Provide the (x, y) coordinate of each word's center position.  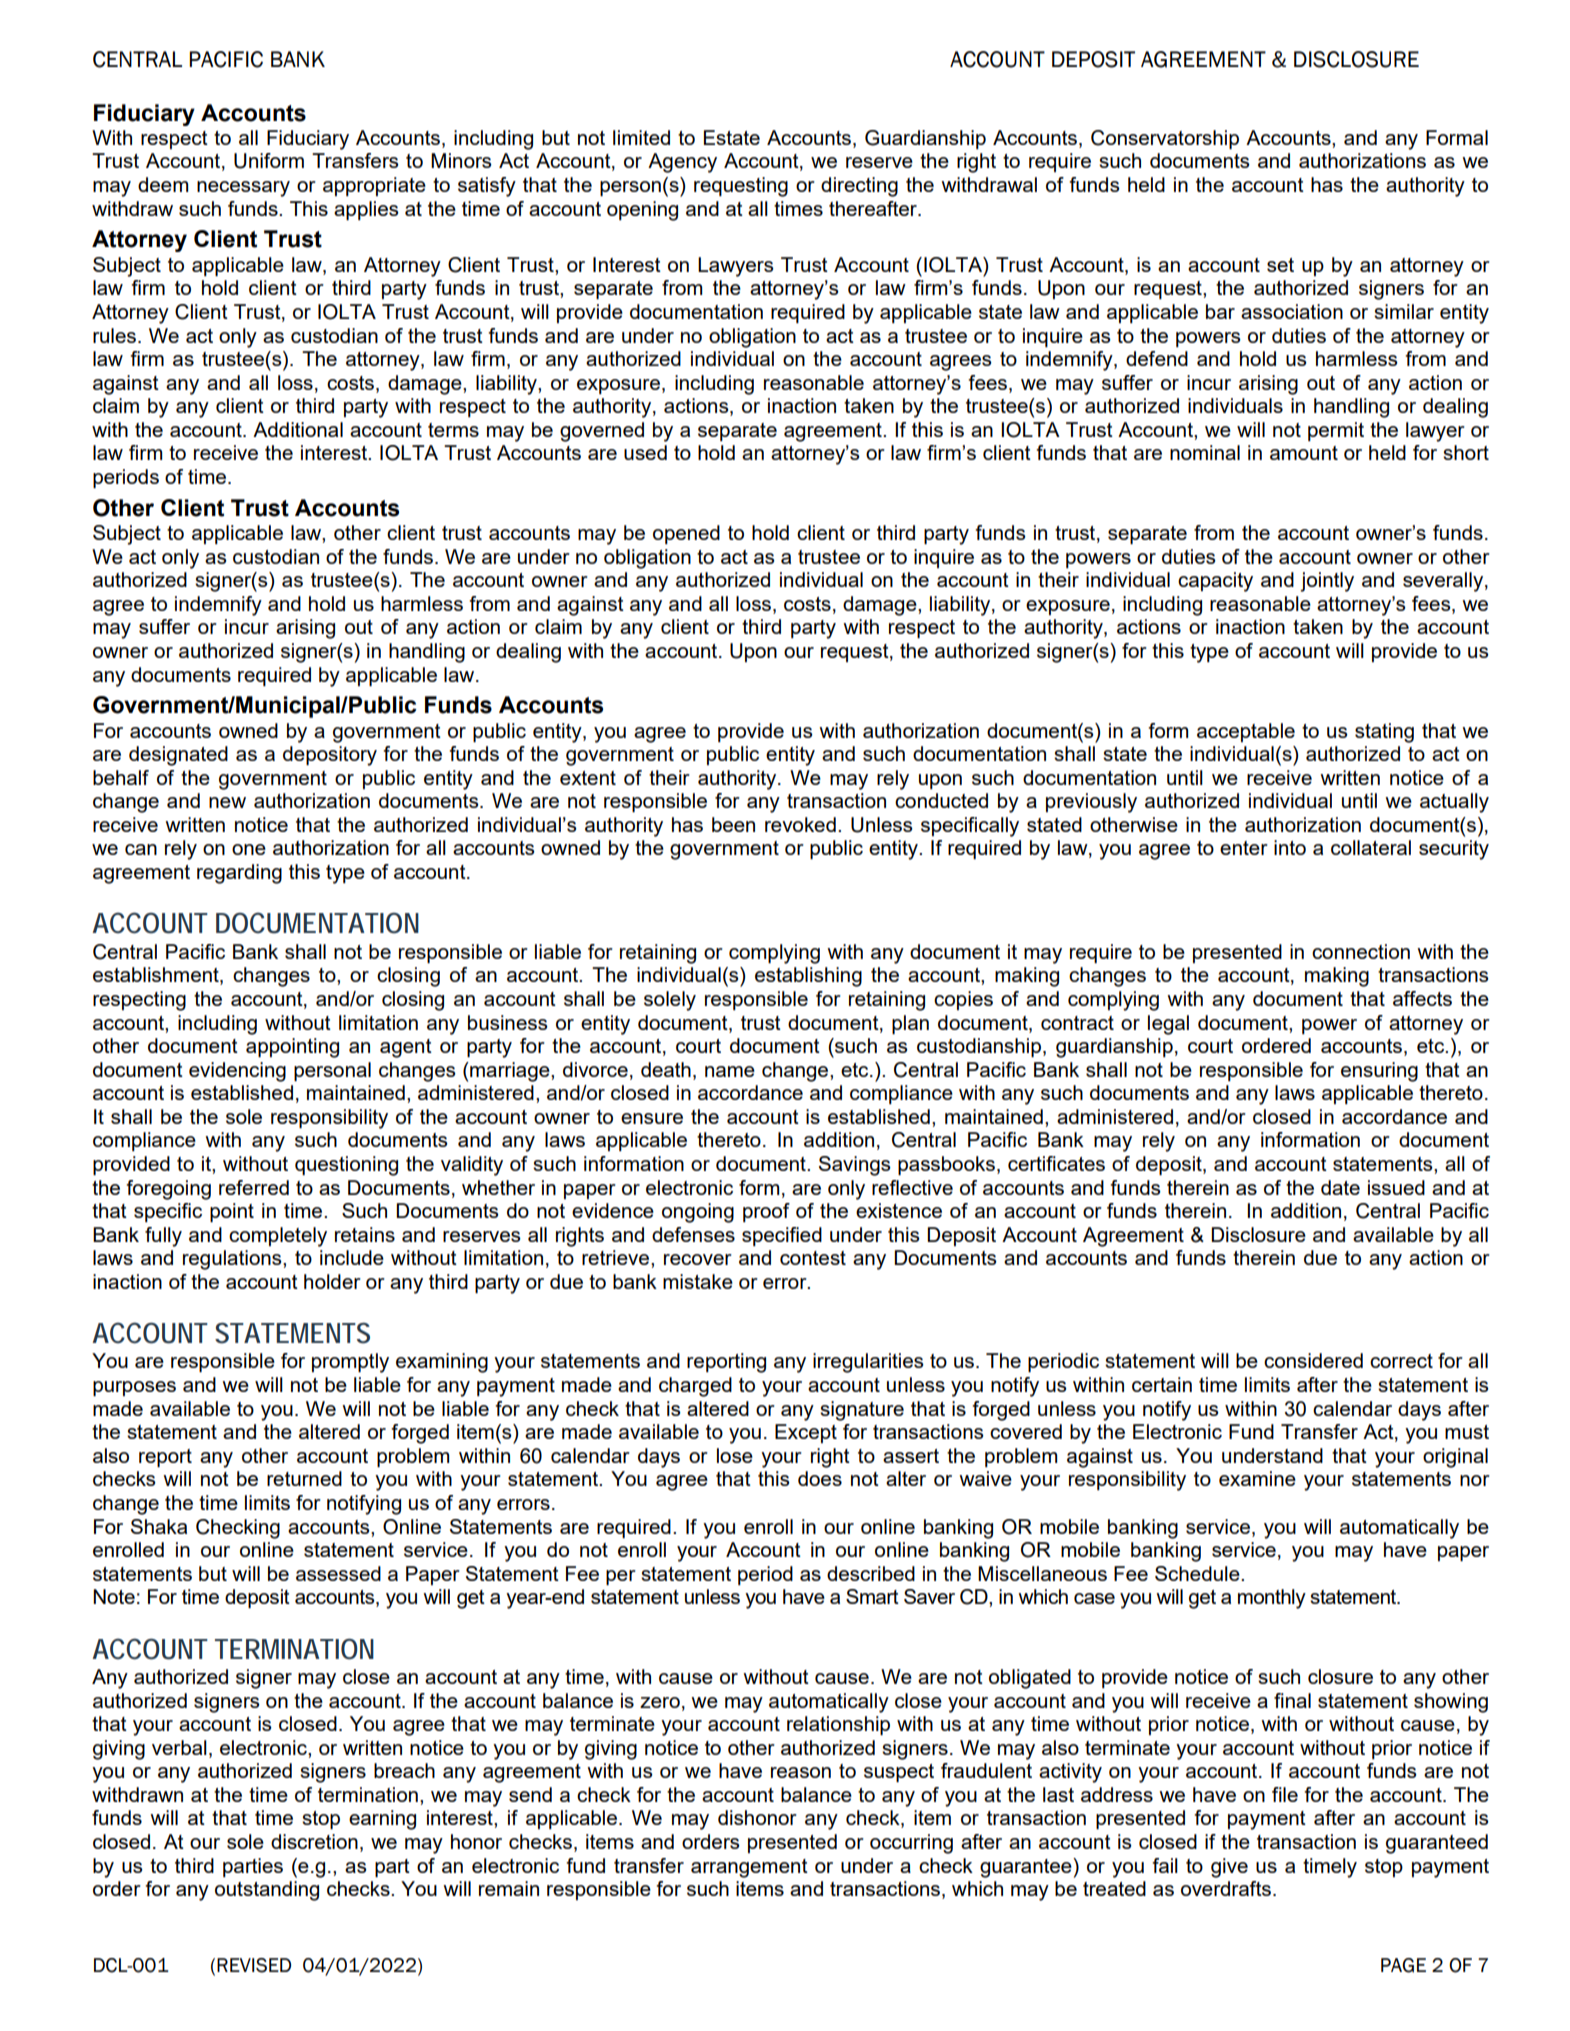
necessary (243, 189)
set (1280, 265)
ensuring (1379, 1072)
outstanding (267, 1891)
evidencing (237, 1072)
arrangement (749, 1868)
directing (859, 187)
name (730, 1071)
